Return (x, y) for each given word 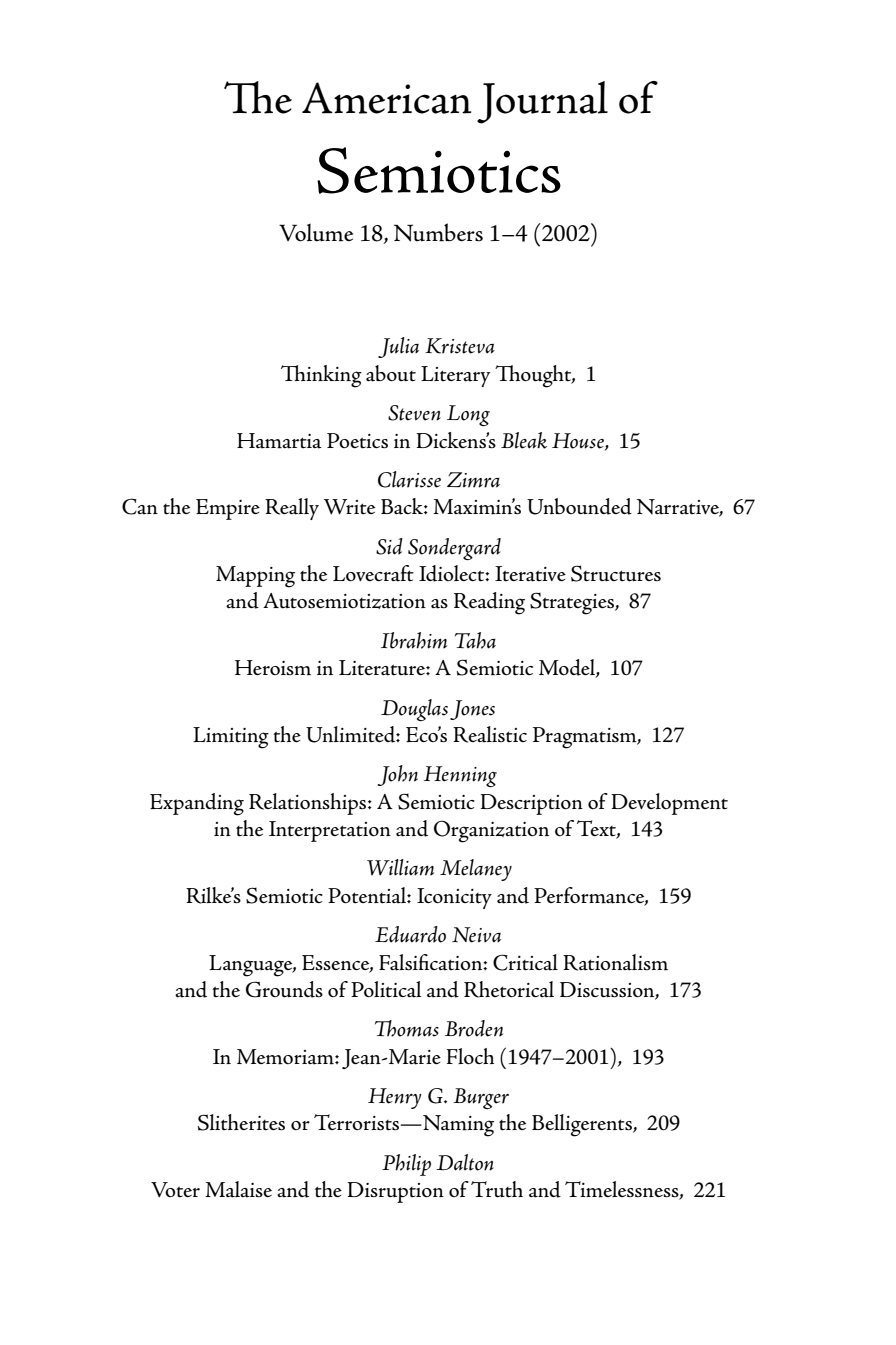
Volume (316, 233)
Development (670, 804)
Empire (228, 509)
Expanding (197, 804)
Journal (542, 102)
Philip (406, 1165)
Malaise (238, 1189)
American (386, 98)
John (398, 775)
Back (403, 506)
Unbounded (579, 506)
